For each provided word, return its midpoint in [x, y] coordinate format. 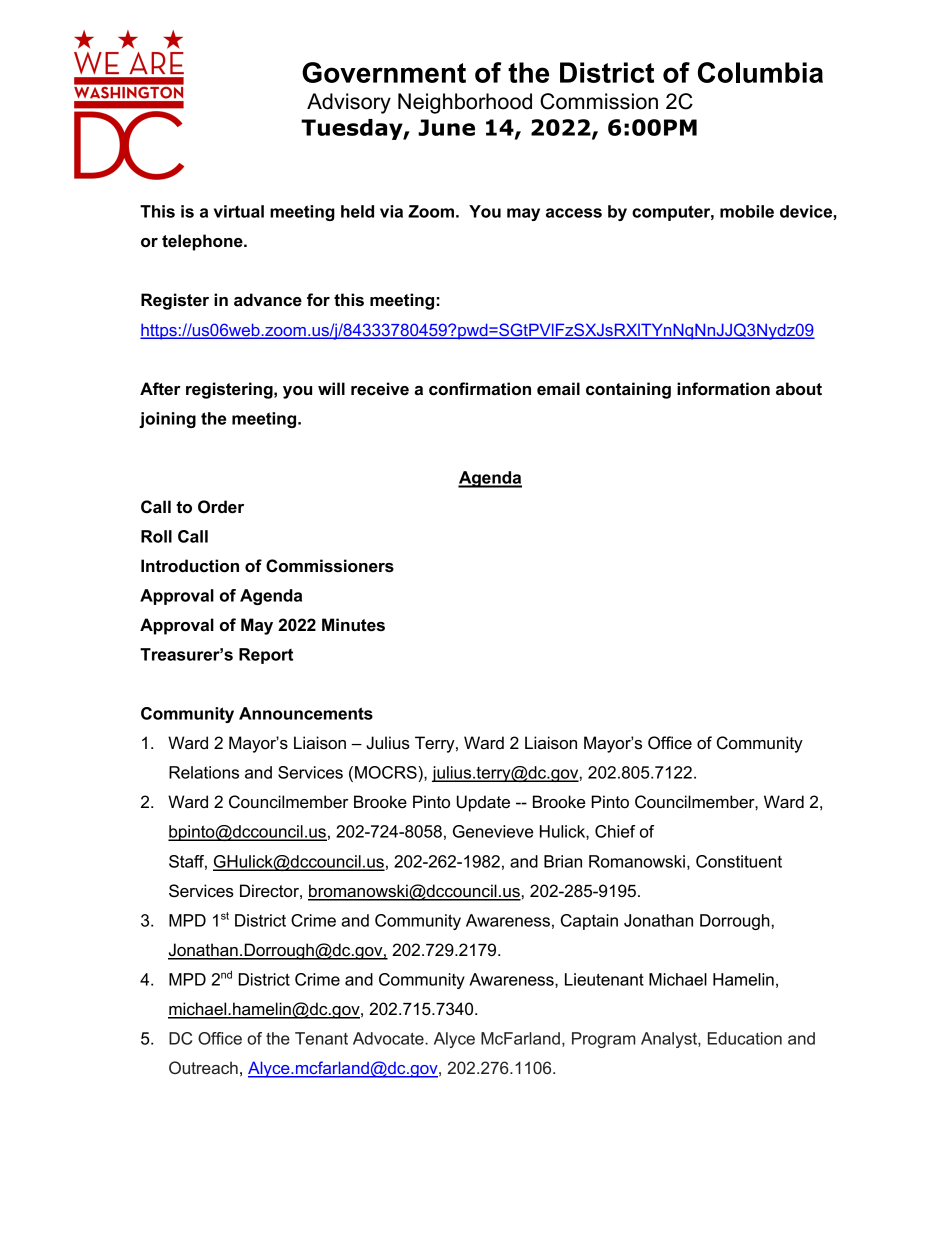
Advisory [349, 103]
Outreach [203, 1067]
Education [745, 1038]
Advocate [389, 1038]
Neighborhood [465, 103]
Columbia [760, 72]
